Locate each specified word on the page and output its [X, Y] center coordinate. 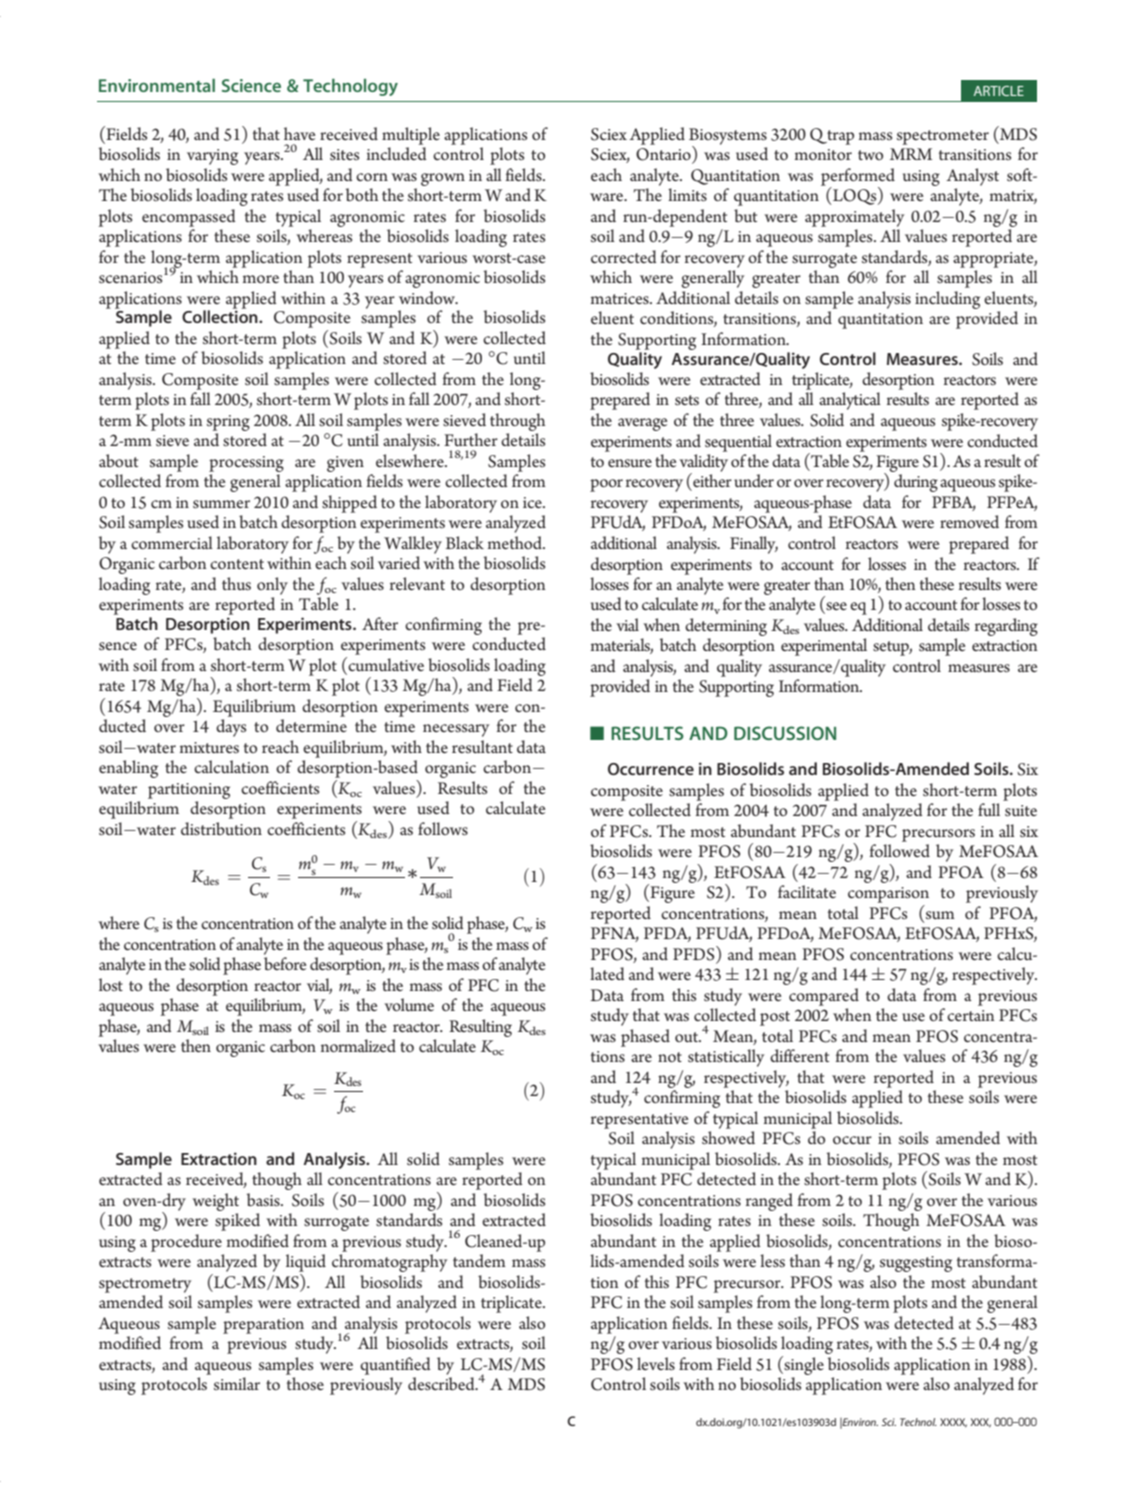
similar [237, 1383]
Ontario [664, 154]
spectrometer [943, 137]
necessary [456, 730]
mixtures [209, 747]
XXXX [953, 1423]
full [989, 809]
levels [656, 1363]
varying [212, 157]
